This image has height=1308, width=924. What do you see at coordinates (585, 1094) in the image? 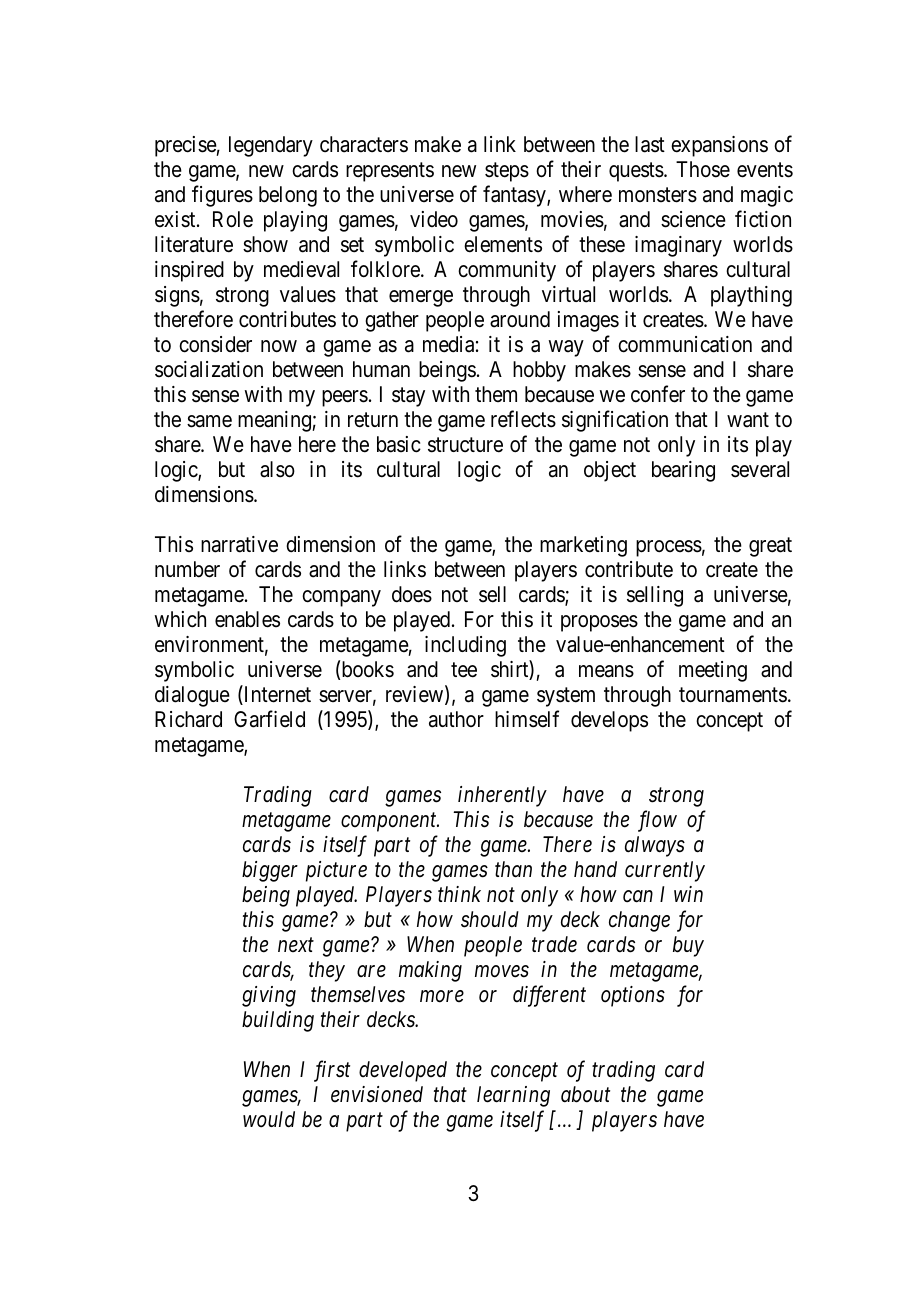
I see `about` at bounding box center [585, 1094].
